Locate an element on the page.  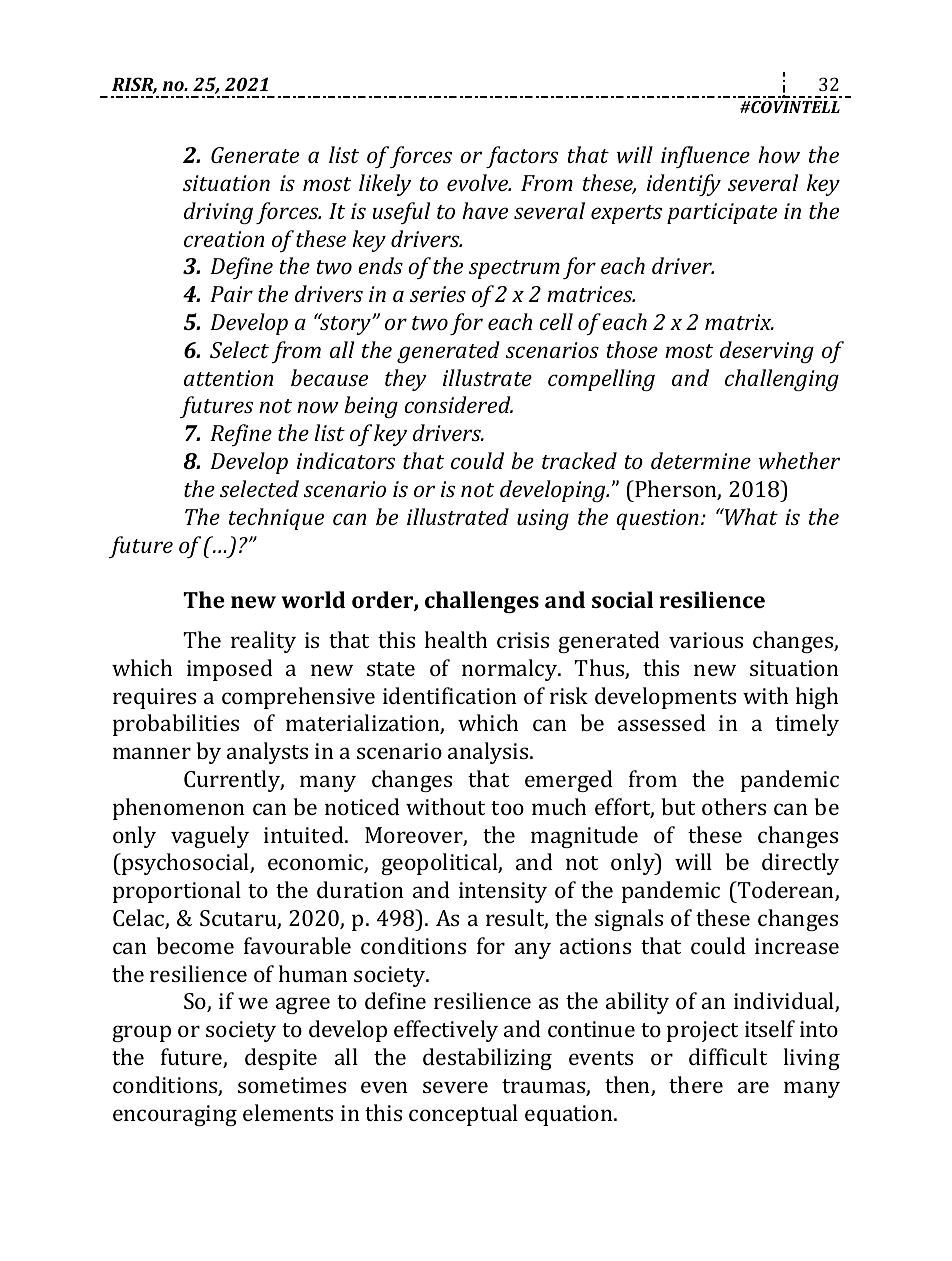
considered is located at coordinates (458, 404).
